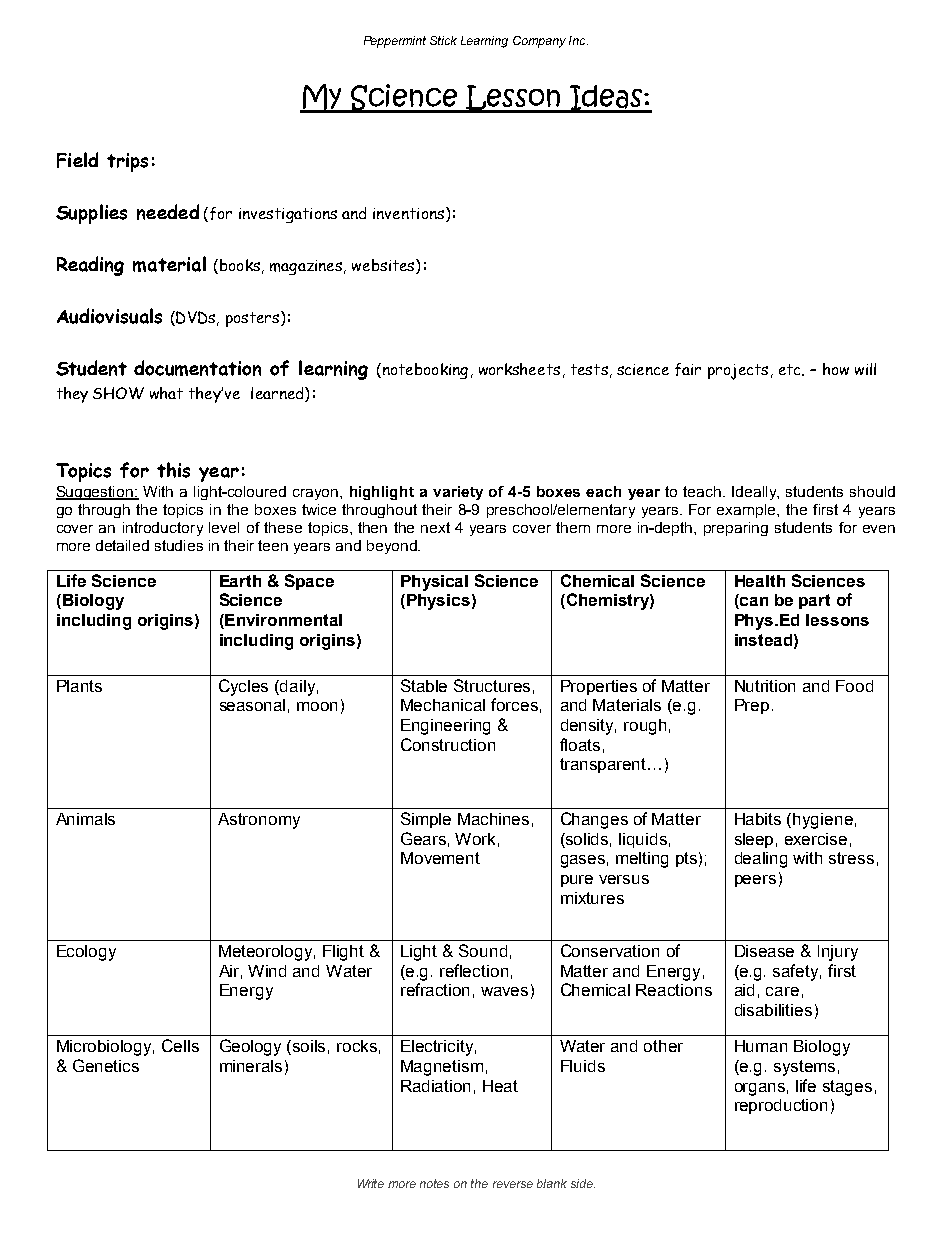 The height and width of the screenshot is (1233, 952). I want to click on Genetics, so click(106, 1065).
